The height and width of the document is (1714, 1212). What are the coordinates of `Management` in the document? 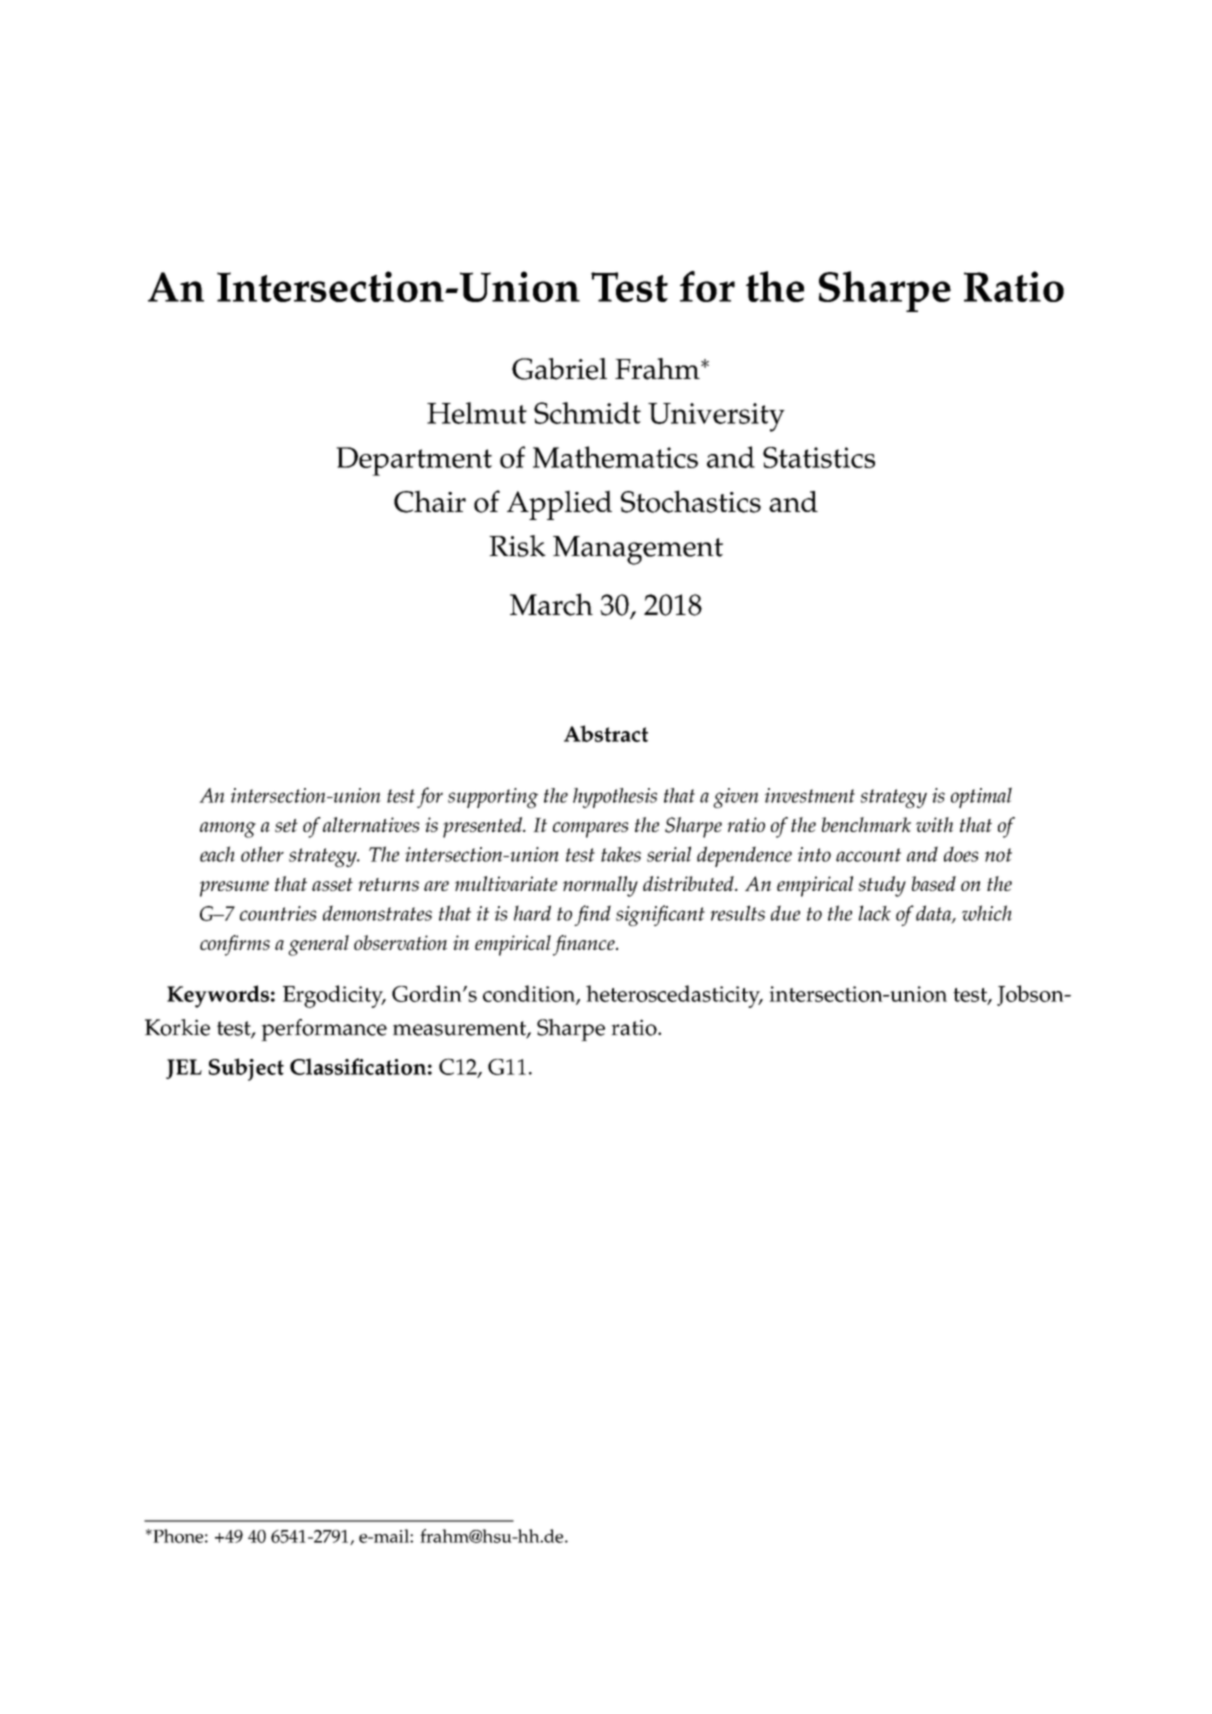 It's located at (638, 550).
